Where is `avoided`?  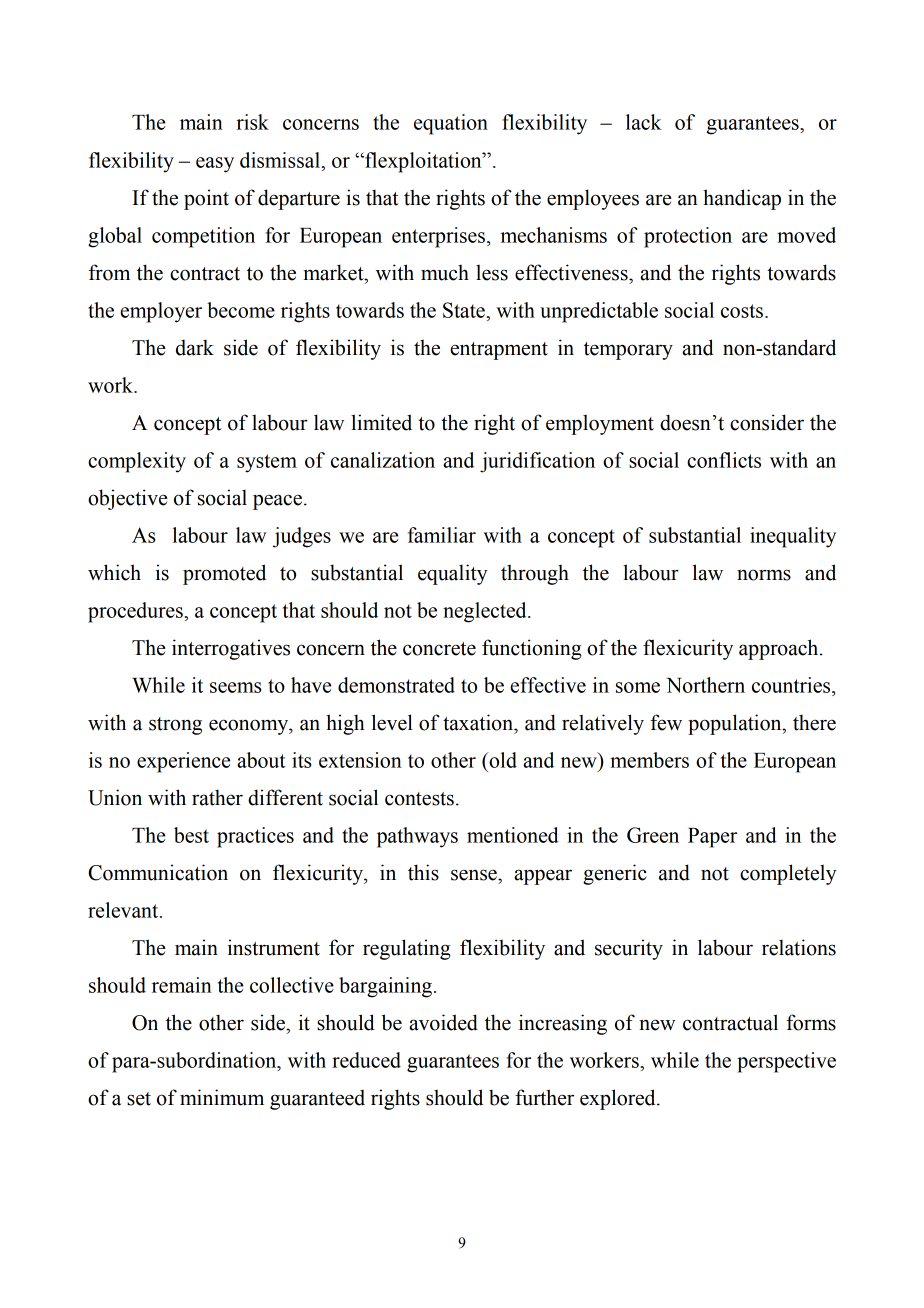
avoided is located at coordinates (443, 1022).
